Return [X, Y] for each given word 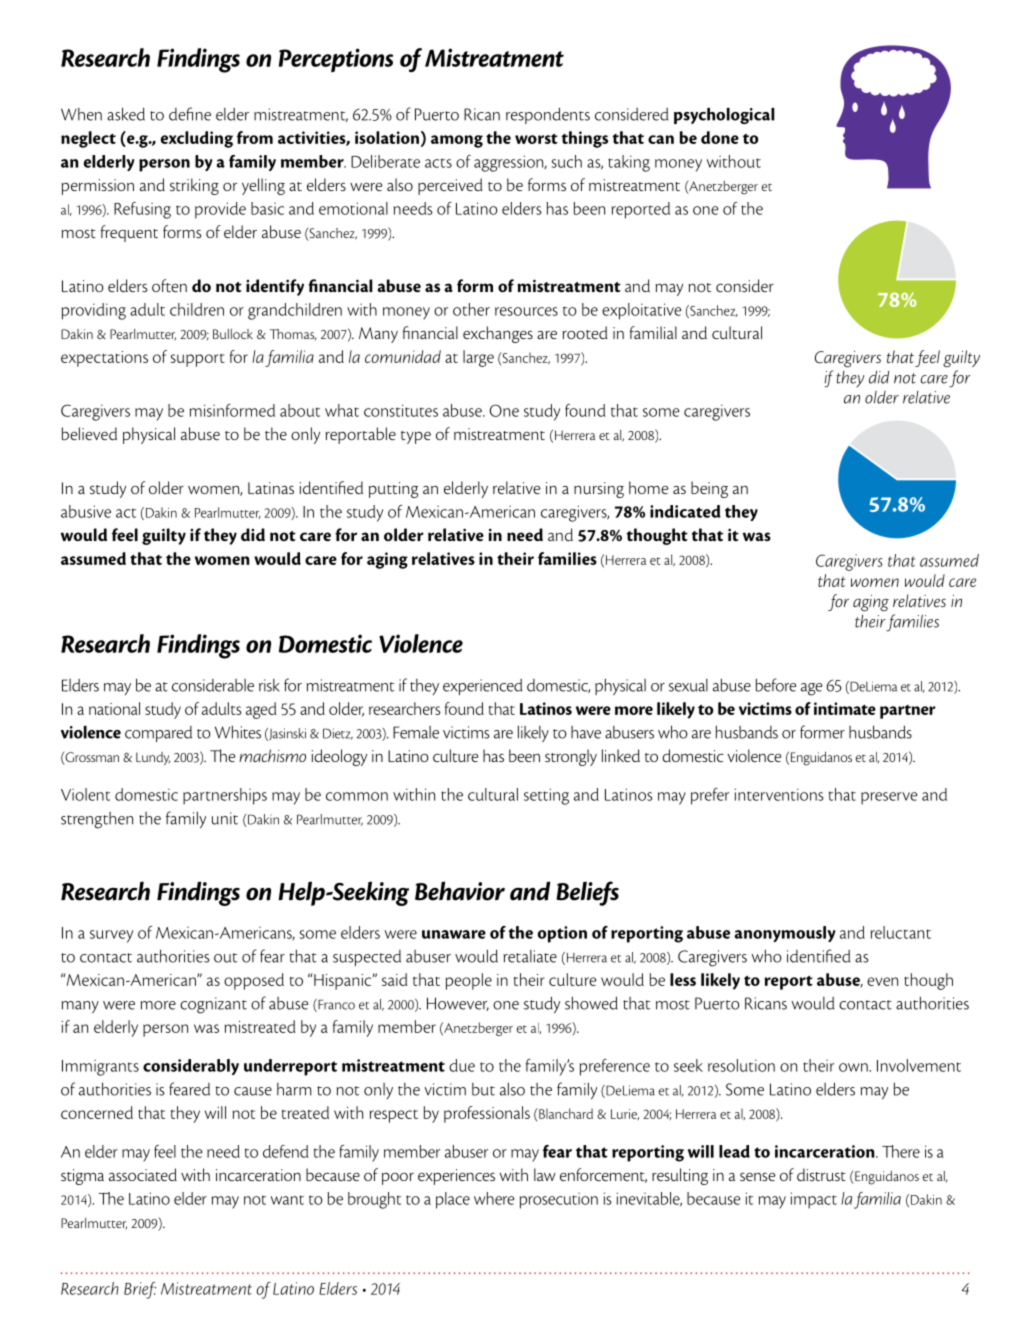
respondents [548, 115]
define [190, 114]
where [494, 1198]
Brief [140, 1290]
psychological [724, 115]
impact [814, 1200]
